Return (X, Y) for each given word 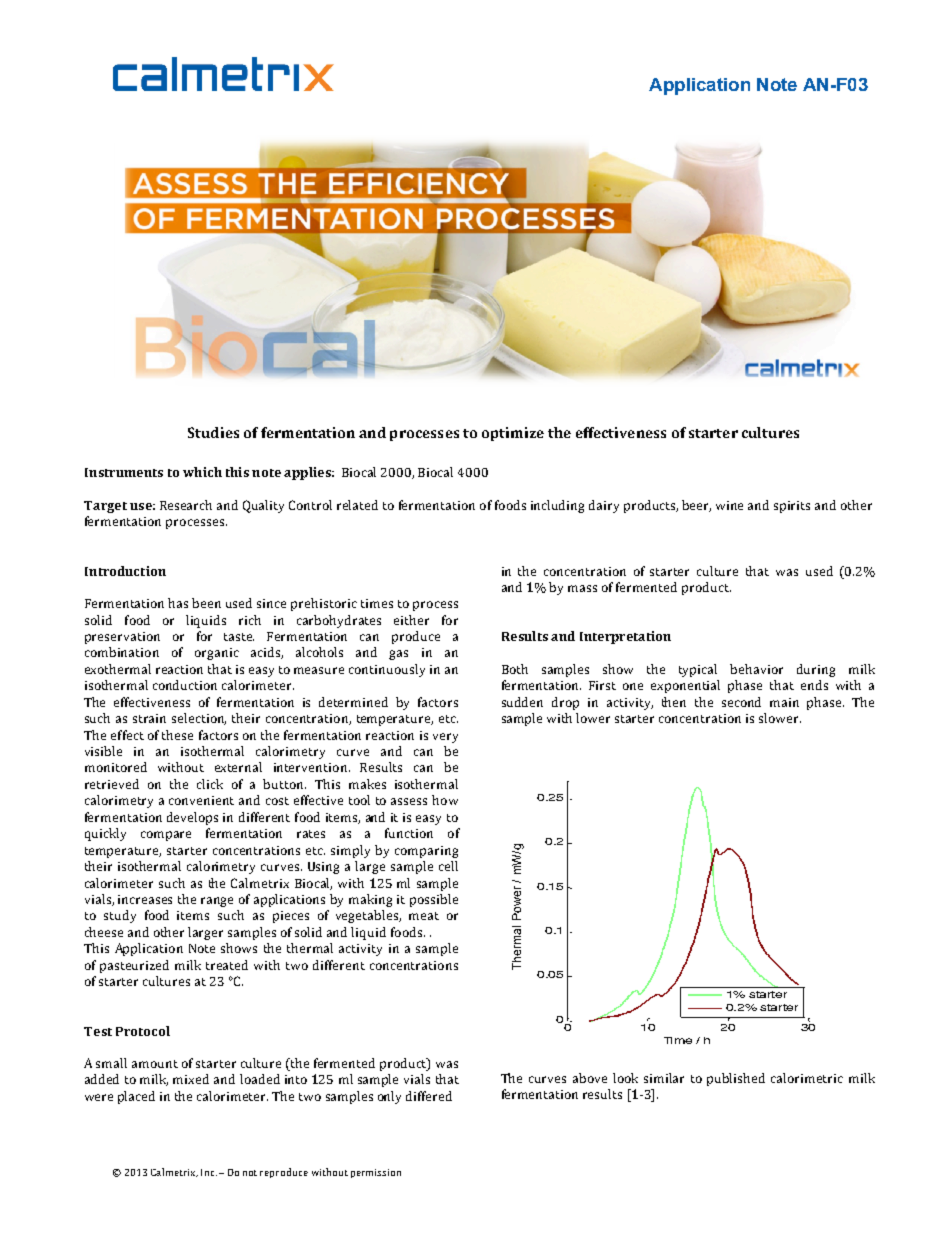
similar (664, 1078)
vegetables (368, 916)
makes (367, 784)
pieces (291, 917)
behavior (756, 669)
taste (239, 637)
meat (424, 916)
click (210, 784)
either (411, 620)
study (120, 916)
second (741, 702)
